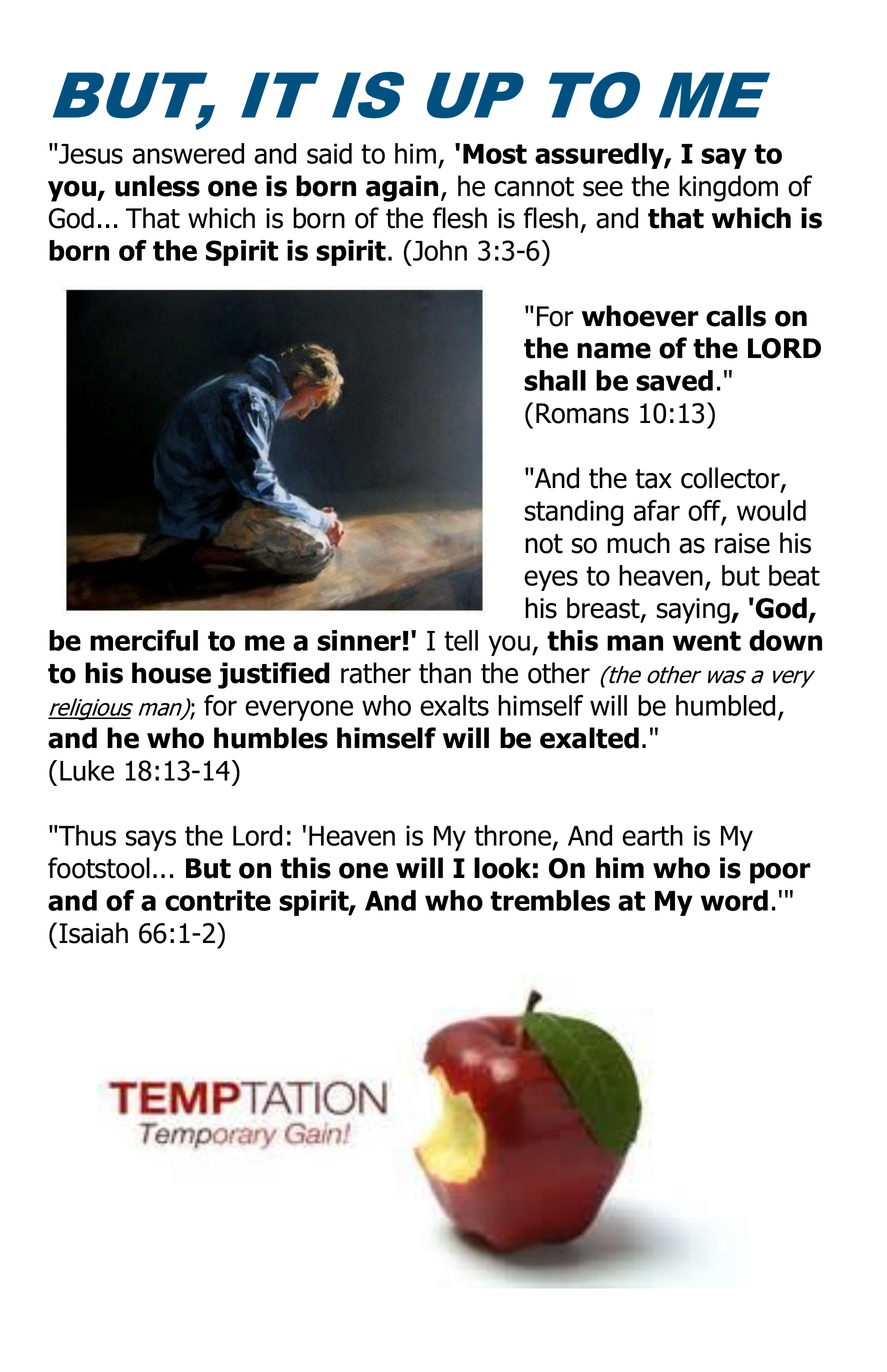 The image size is (887, 1372). Describe the element at coordinates (603, 189) in the image. I see `see` at that location.
